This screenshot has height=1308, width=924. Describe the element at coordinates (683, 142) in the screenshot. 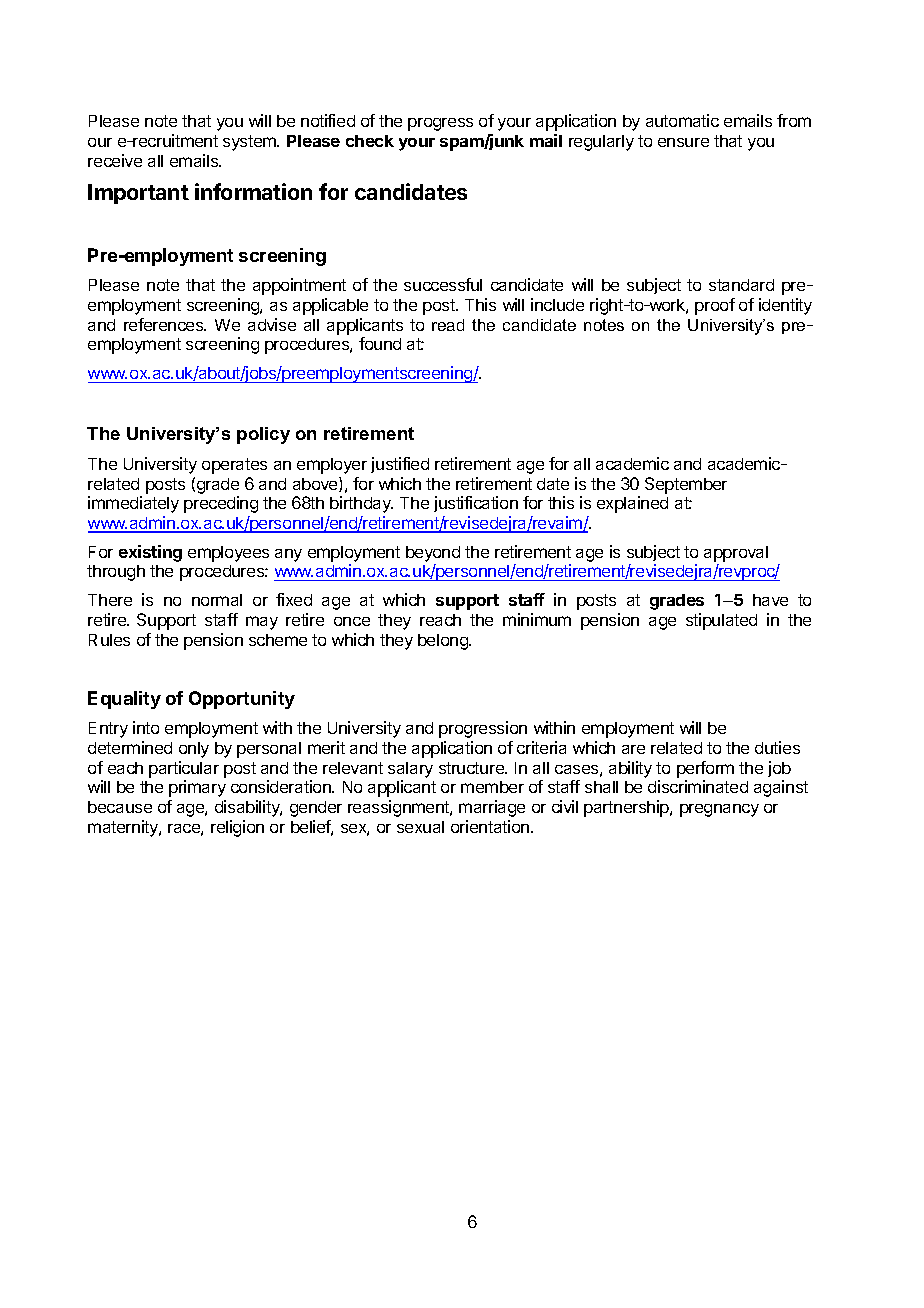

I see `ensure` at that location.
